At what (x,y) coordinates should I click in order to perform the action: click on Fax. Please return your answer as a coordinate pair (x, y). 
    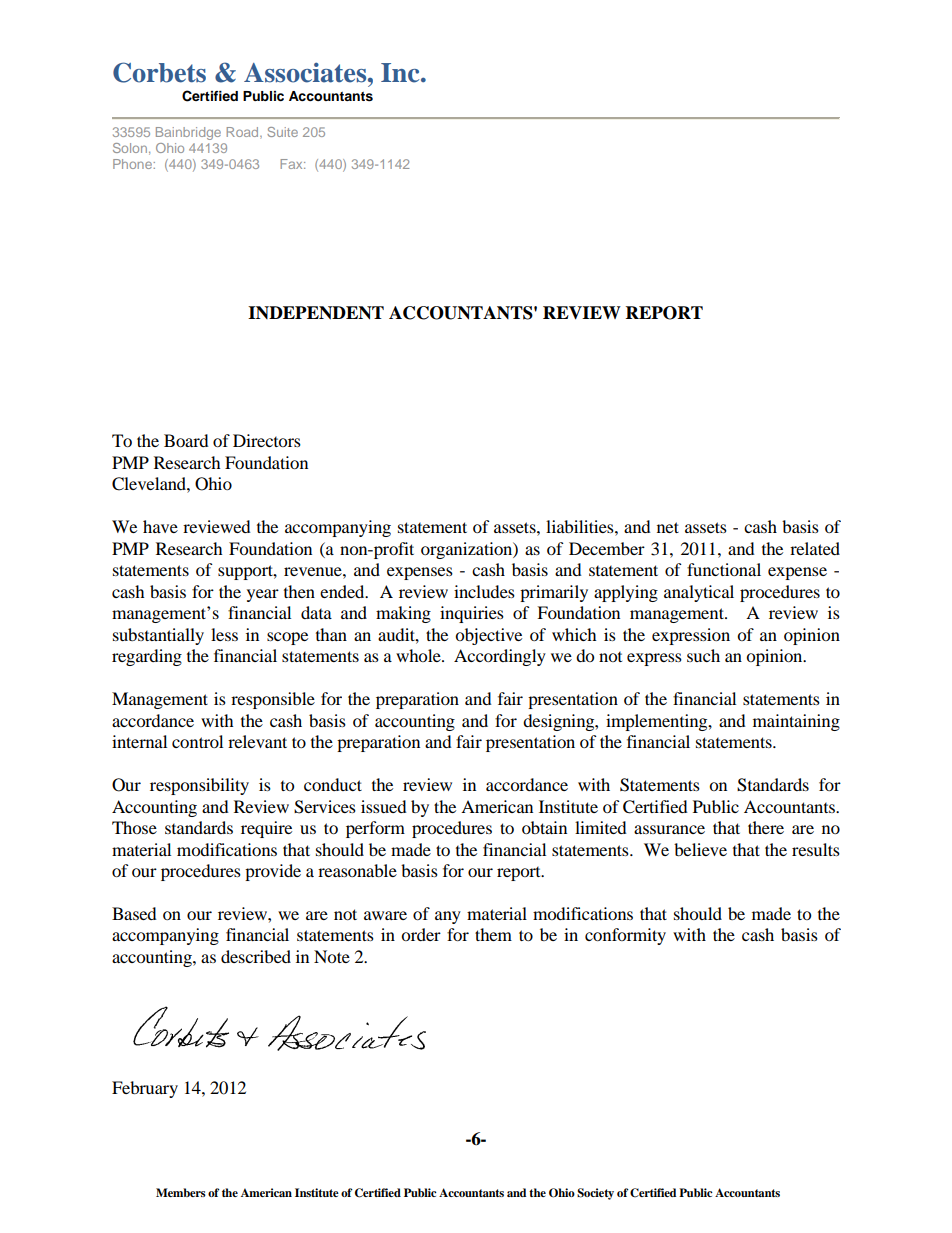
    Looking at the image, I should click on (292, 164).
